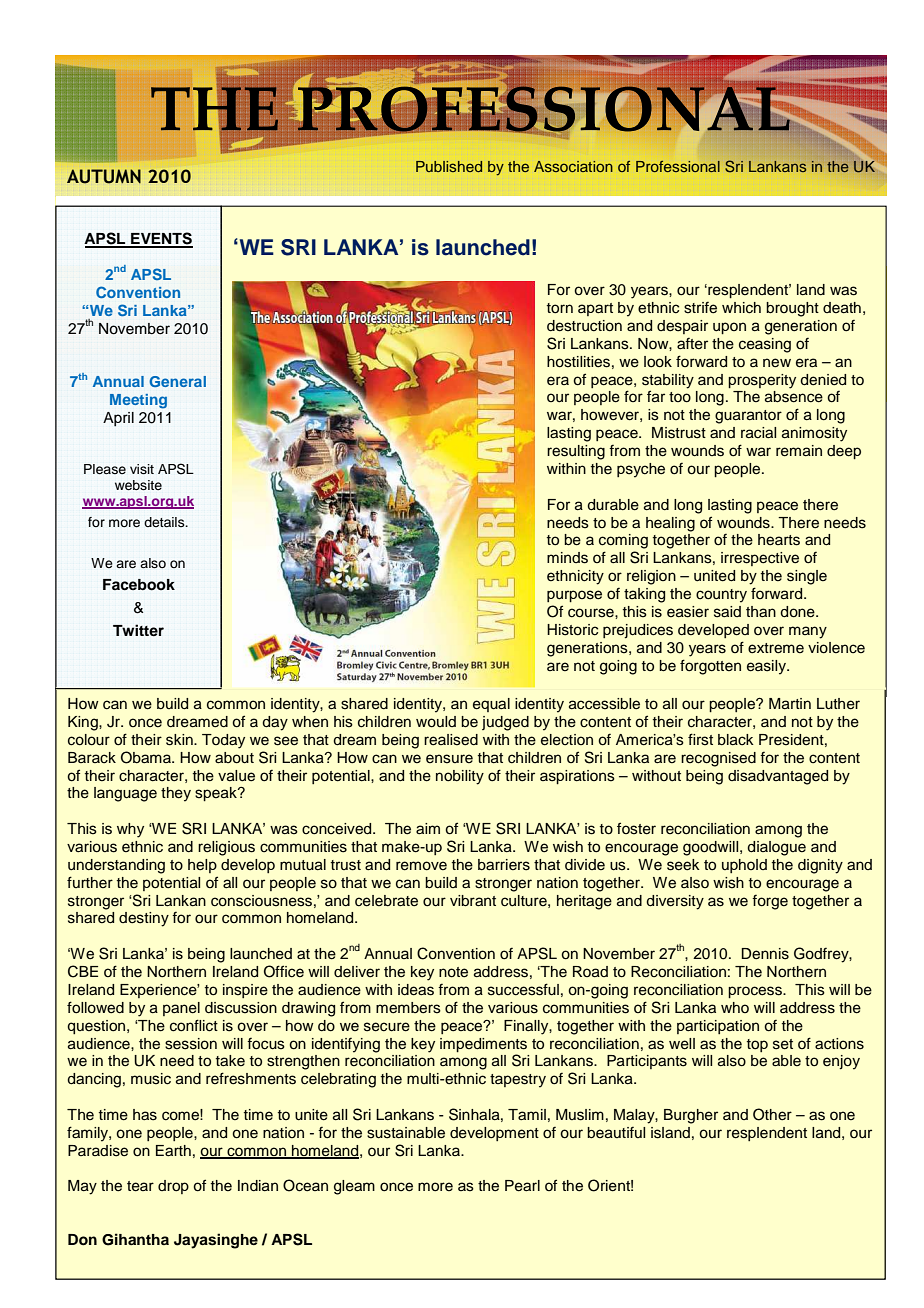 The image size is (924, 1308). Describe the element at coordinates (449, 166) in the screenshot. I see `Published` at that location.
